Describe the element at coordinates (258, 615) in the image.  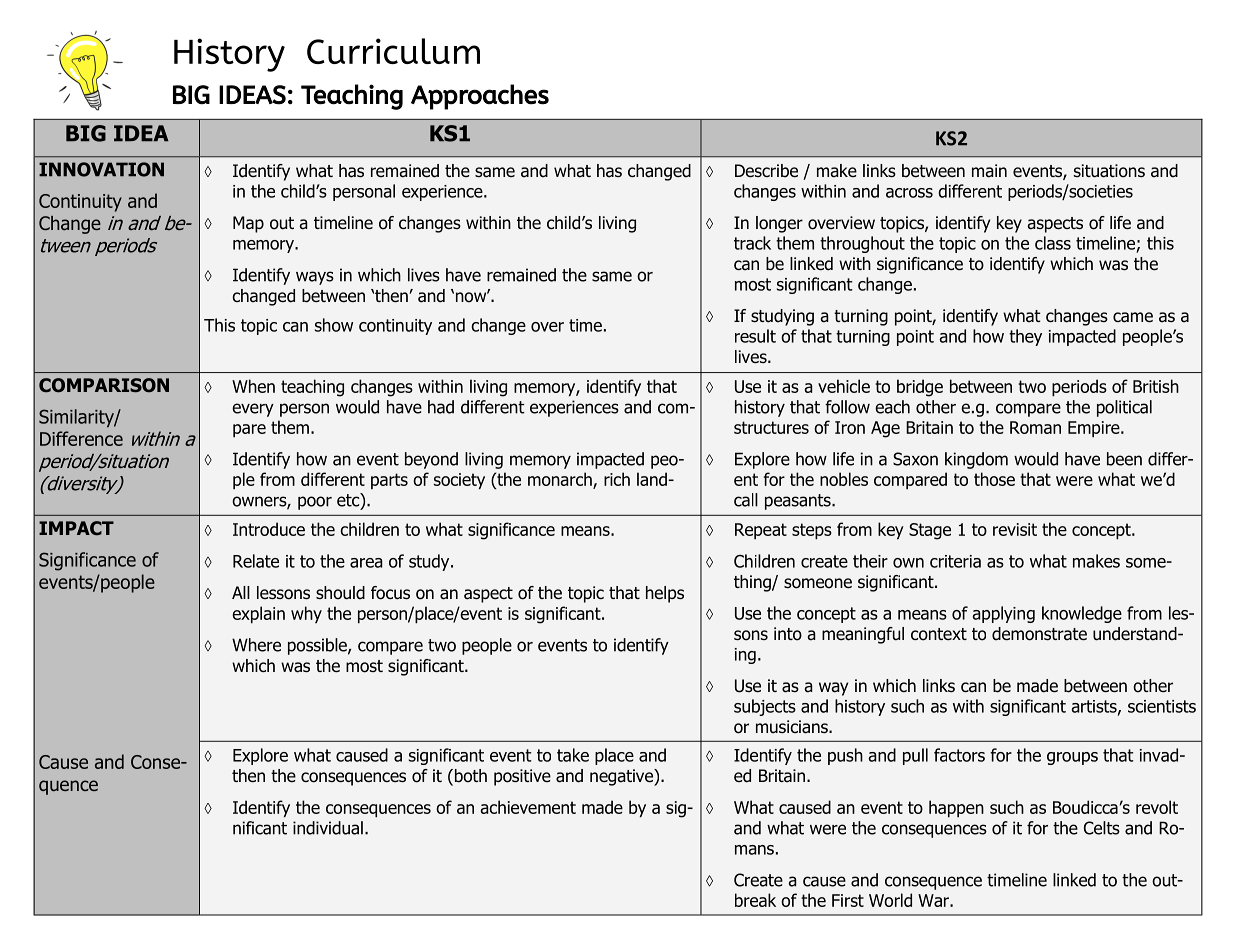
I see `explain` at that location.
